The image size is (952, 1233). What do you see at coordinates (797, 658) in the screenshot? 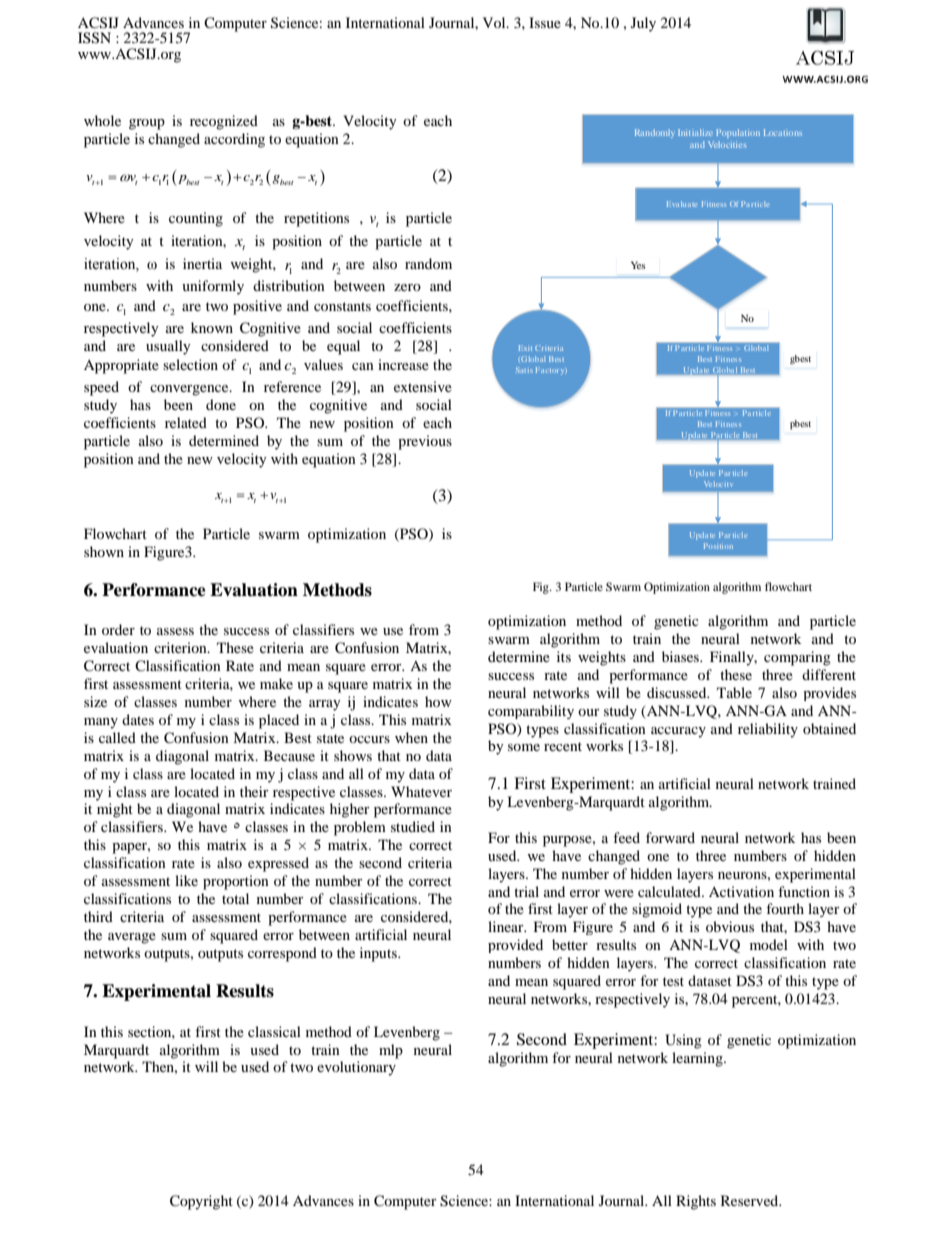
I see `comparing` at bounding box center [797, 658].
